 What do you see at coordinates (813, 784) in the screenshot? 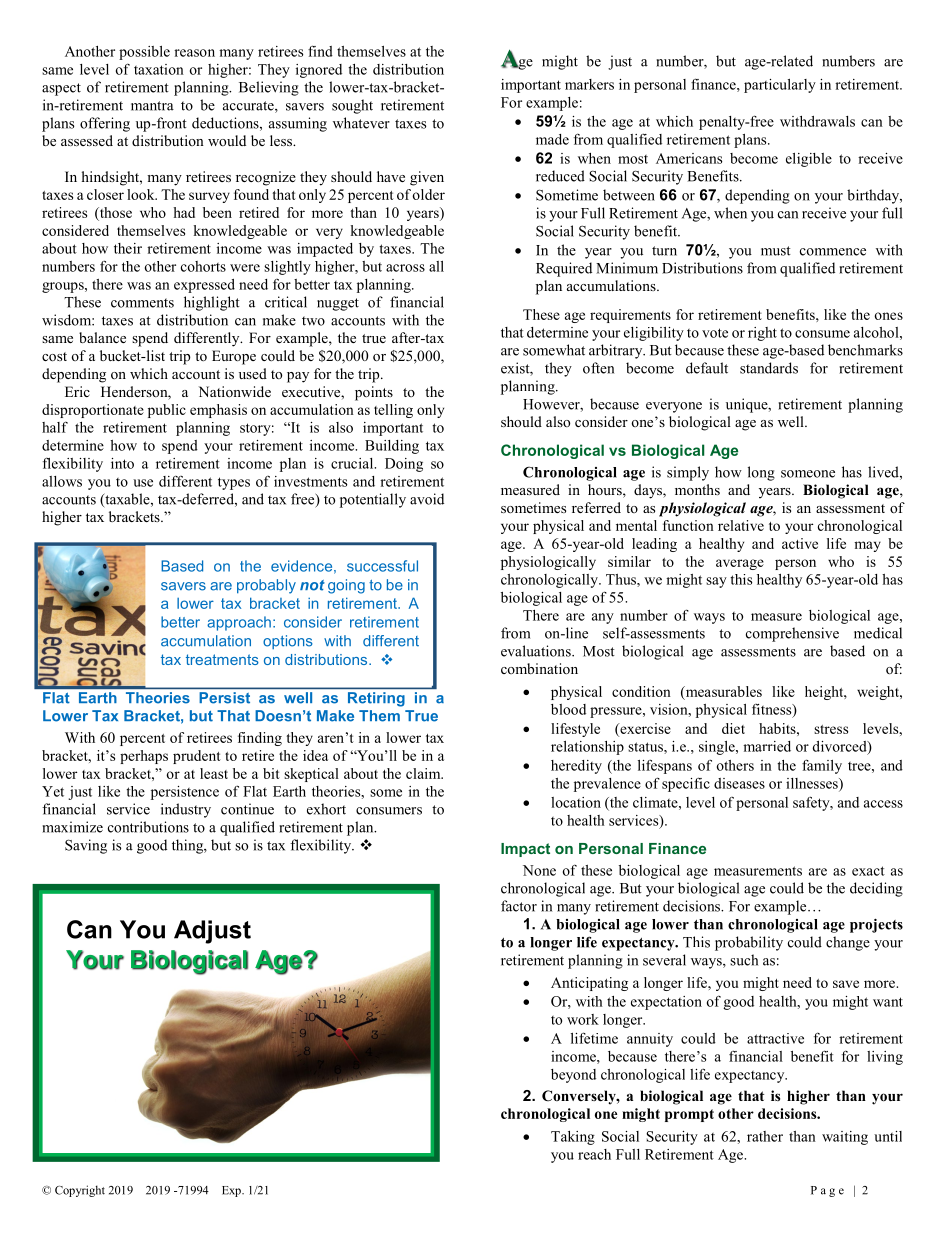
I see `illnesses` at bounding box center [813, 784].
